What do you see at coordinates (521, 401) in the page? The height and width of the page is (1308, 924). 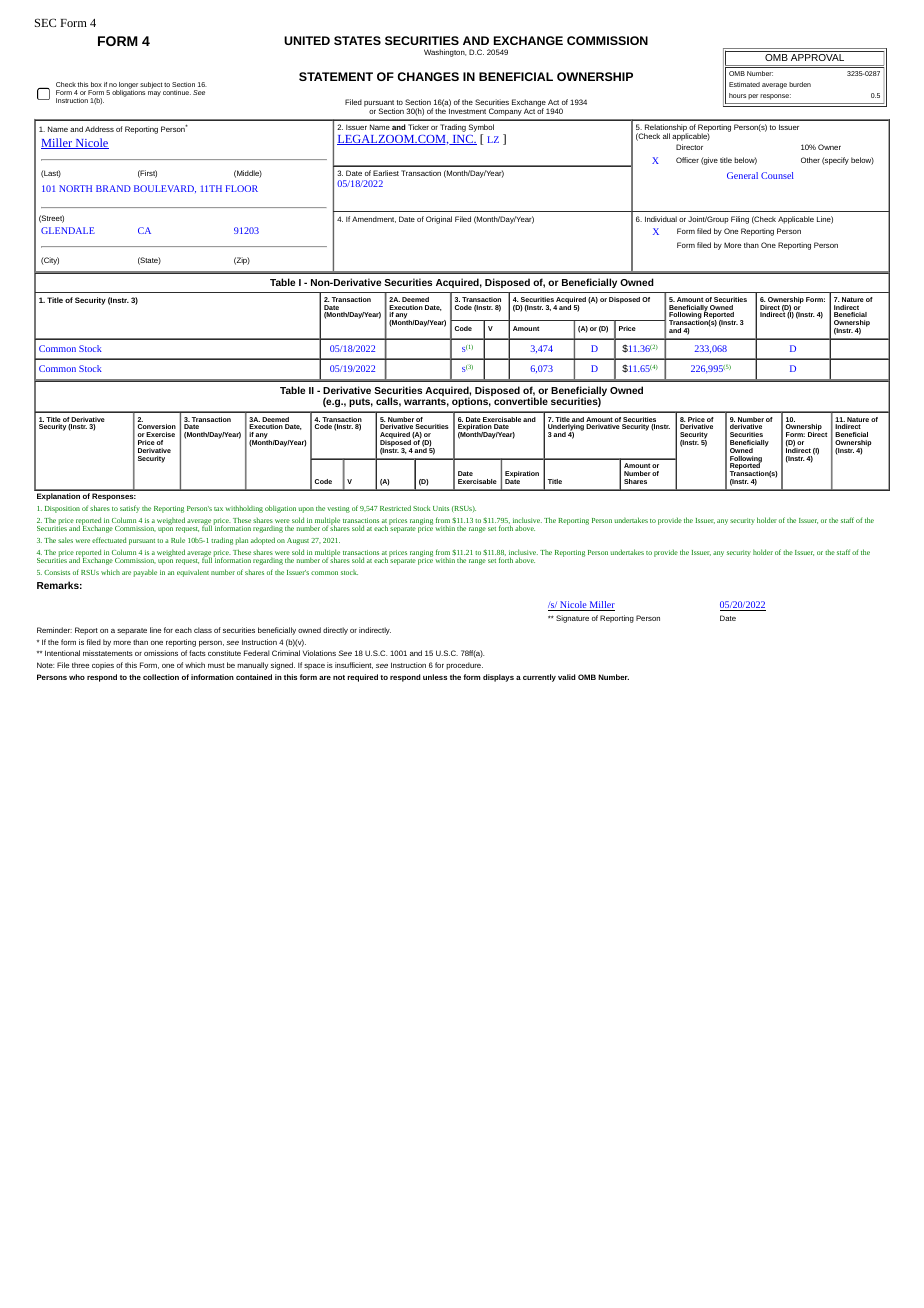 I see `convertible` at bounding box center [521, 401].
